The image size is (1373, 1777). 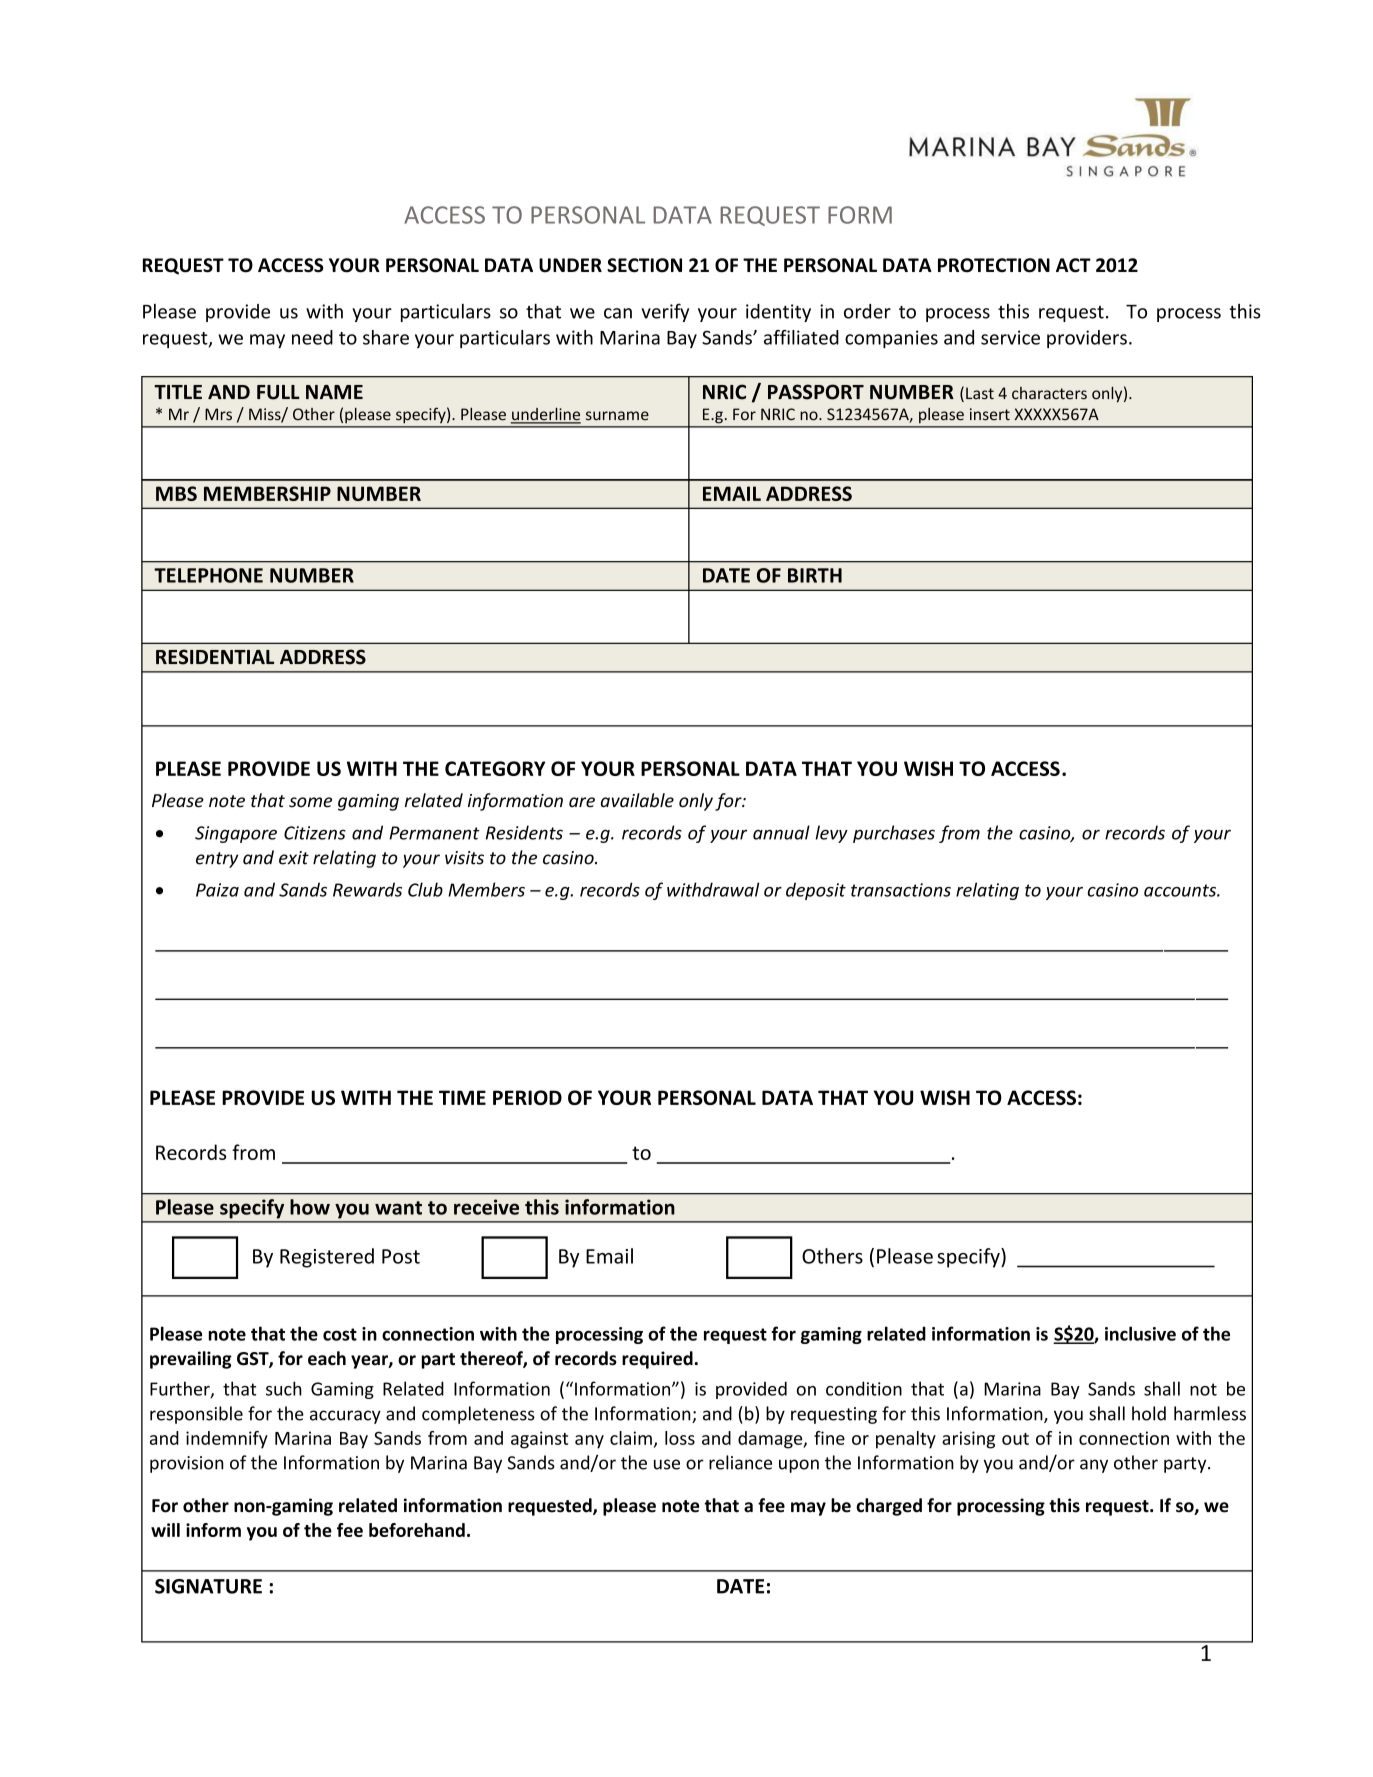 What do you see at coordinates (1010, 337) in the document?
I see `service` at bounding box center [1010, 337].
